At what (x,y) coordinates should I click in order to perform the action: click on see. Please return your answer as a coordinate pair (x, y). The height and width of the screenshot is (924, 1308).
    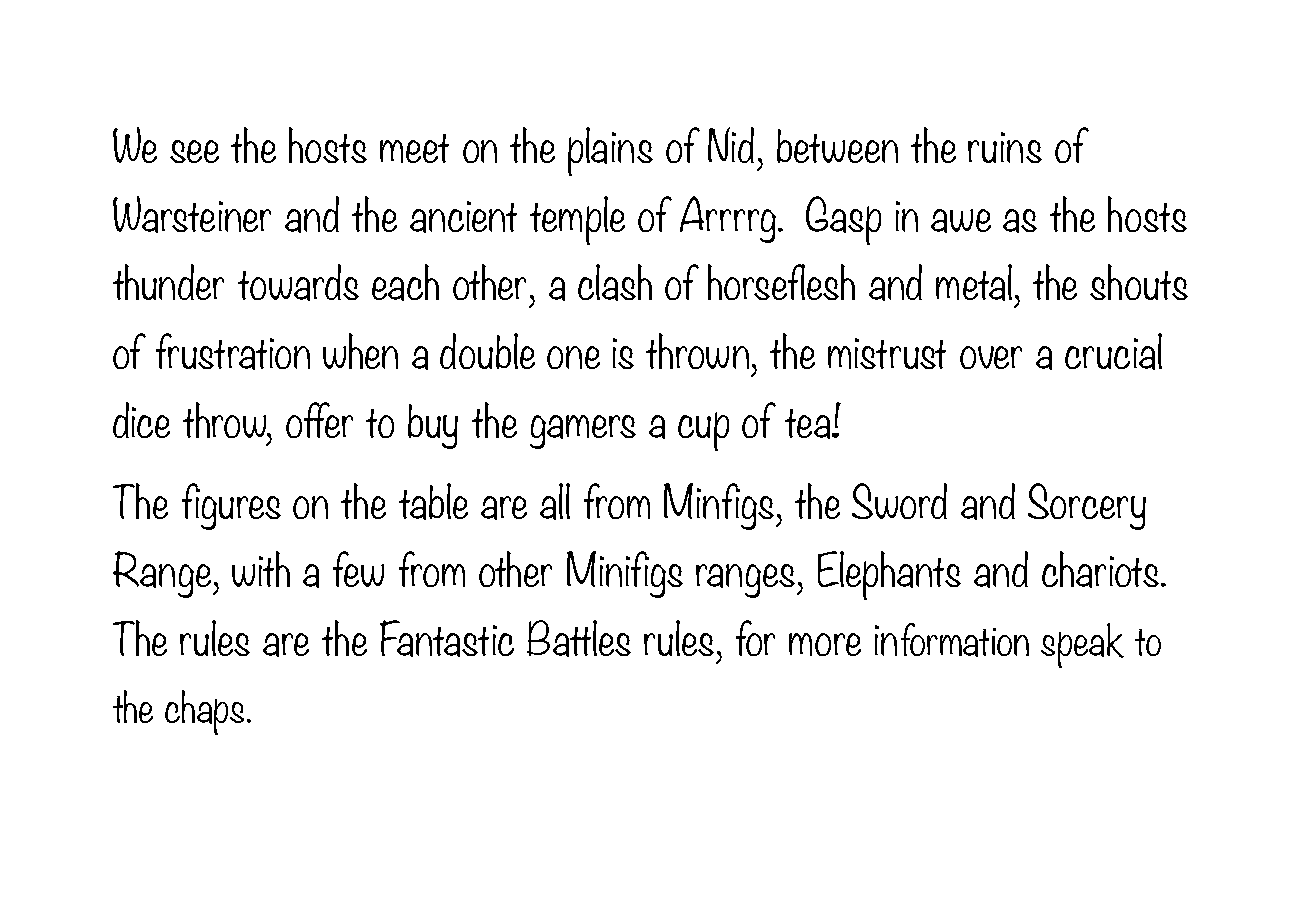
    Looking at the image, I should click on (194, 151).
